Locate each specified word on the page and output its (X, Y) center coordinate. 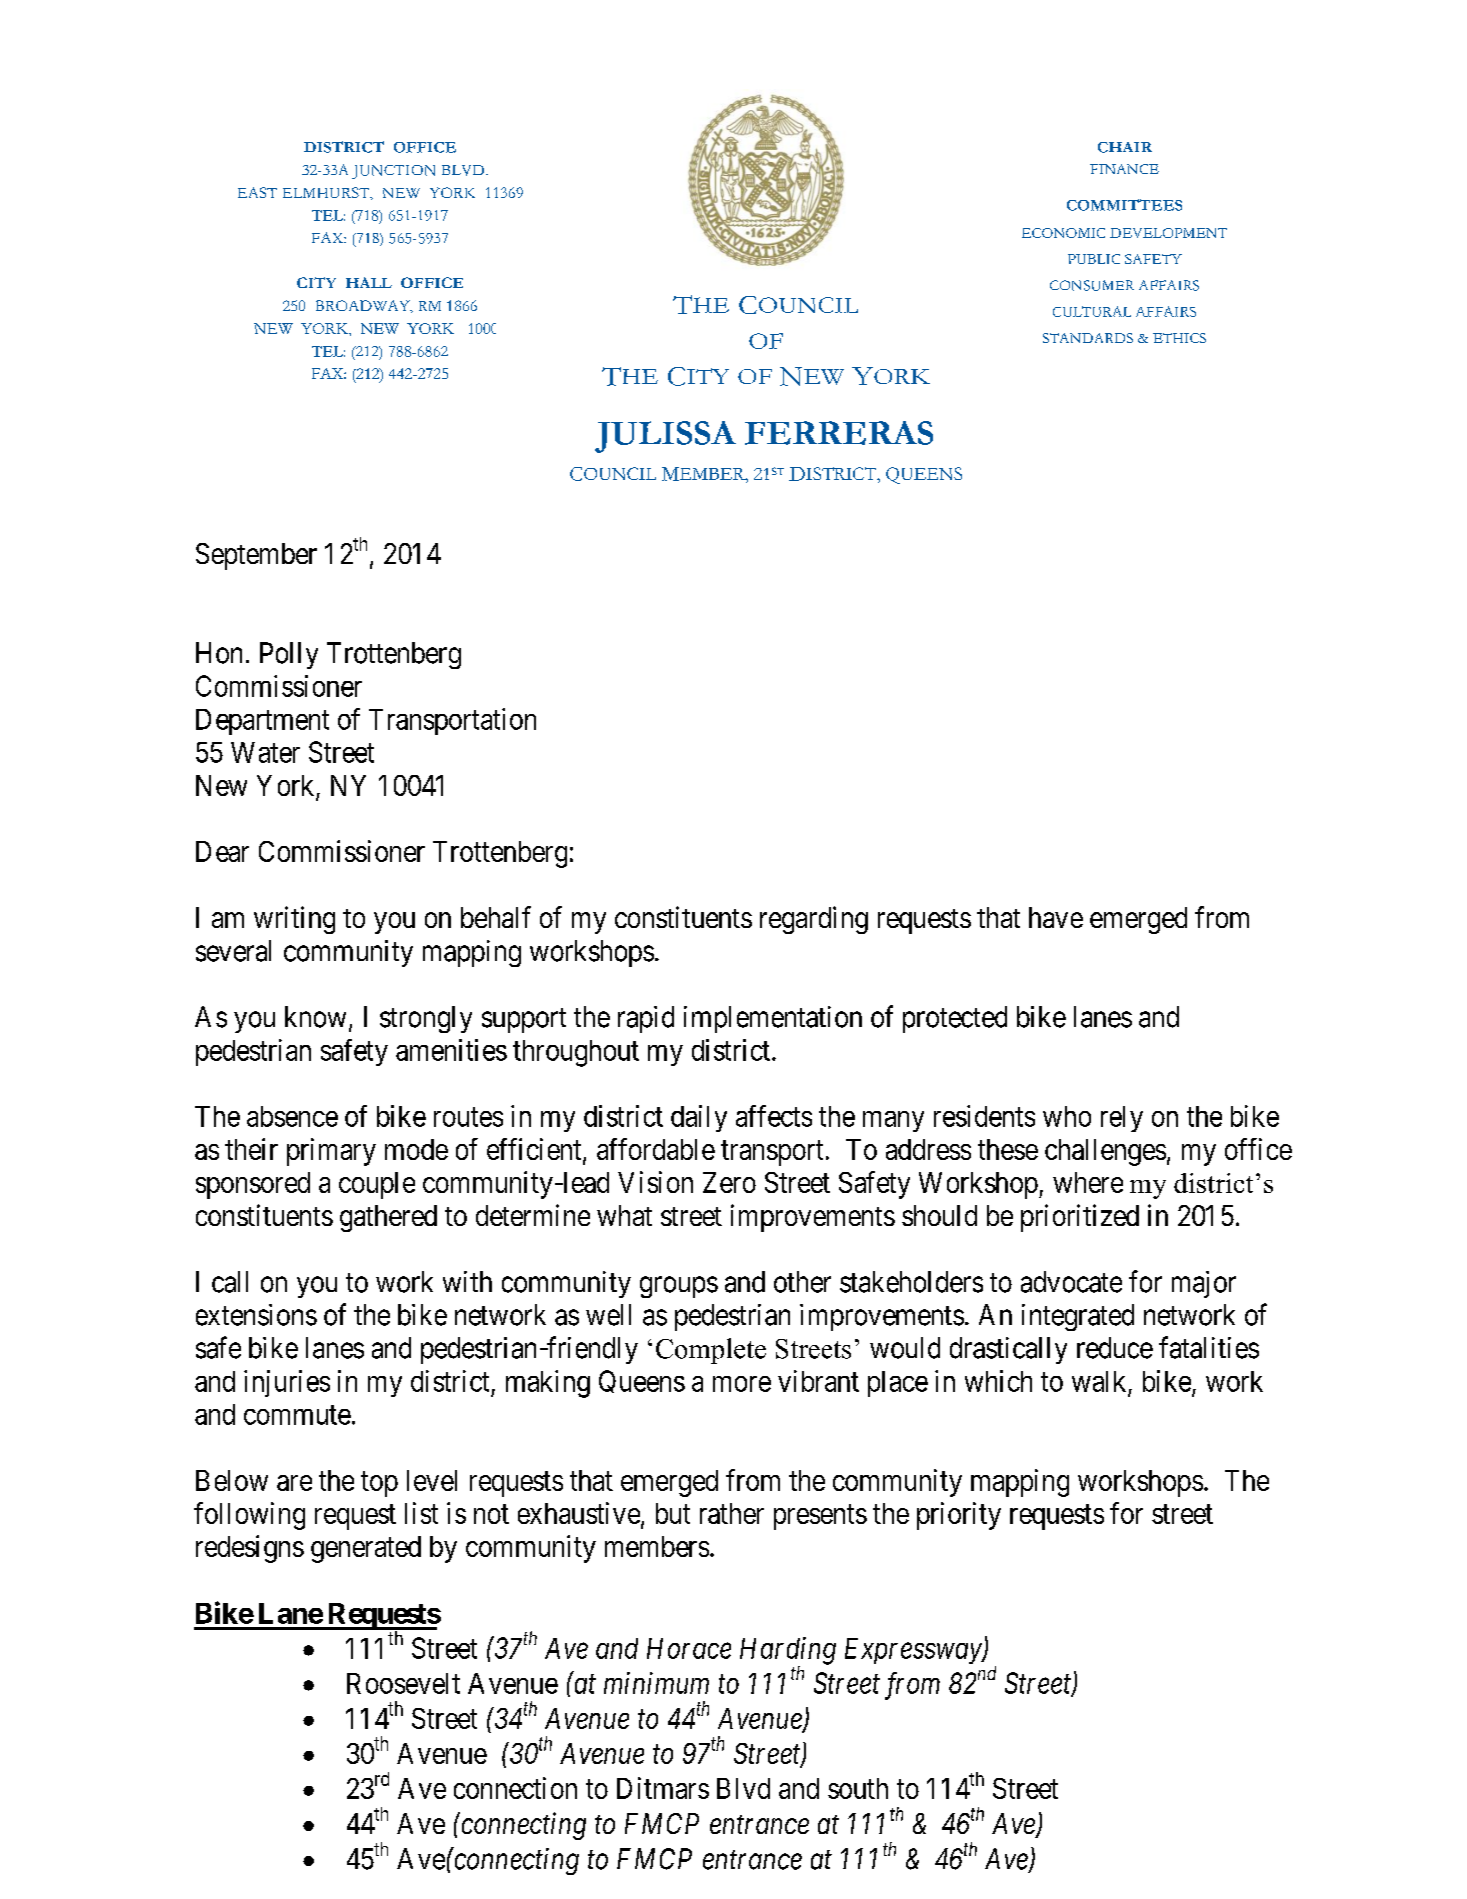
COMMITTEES (1124, 205)
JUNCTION (393, 172)
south (858, 1788)
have (1056, 917)
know (315, 1017)
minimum (656, 1683)
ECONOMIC (1063, 233)
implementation (773, 1019)
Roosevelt (403, 1683)
